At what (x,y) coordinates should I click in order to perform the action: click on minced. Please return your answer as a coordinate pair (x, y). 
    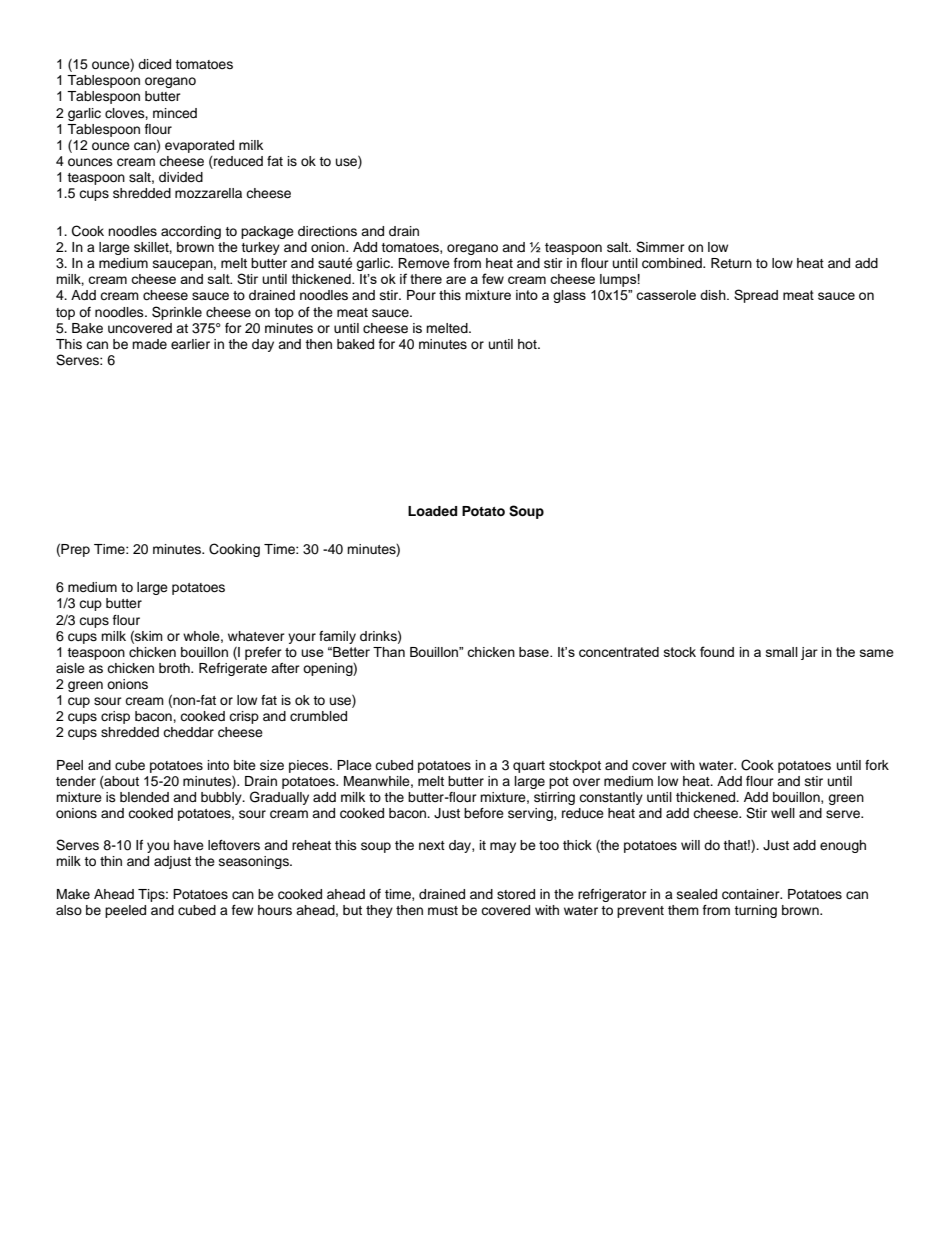
    Looking at the image, I should click on (175, 113).
